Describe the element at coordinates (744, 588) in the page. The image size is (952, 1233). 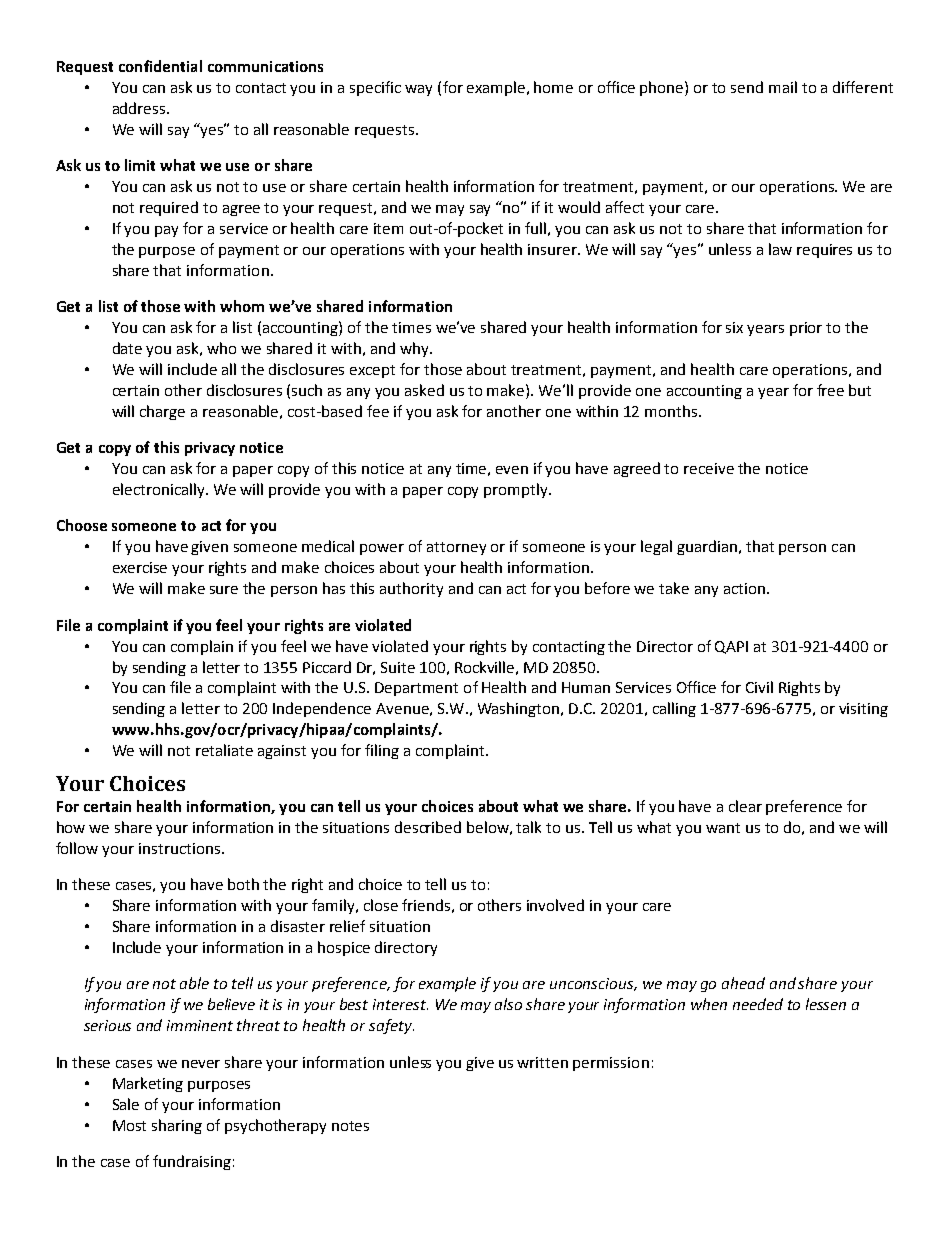
I see `action` at that location.
